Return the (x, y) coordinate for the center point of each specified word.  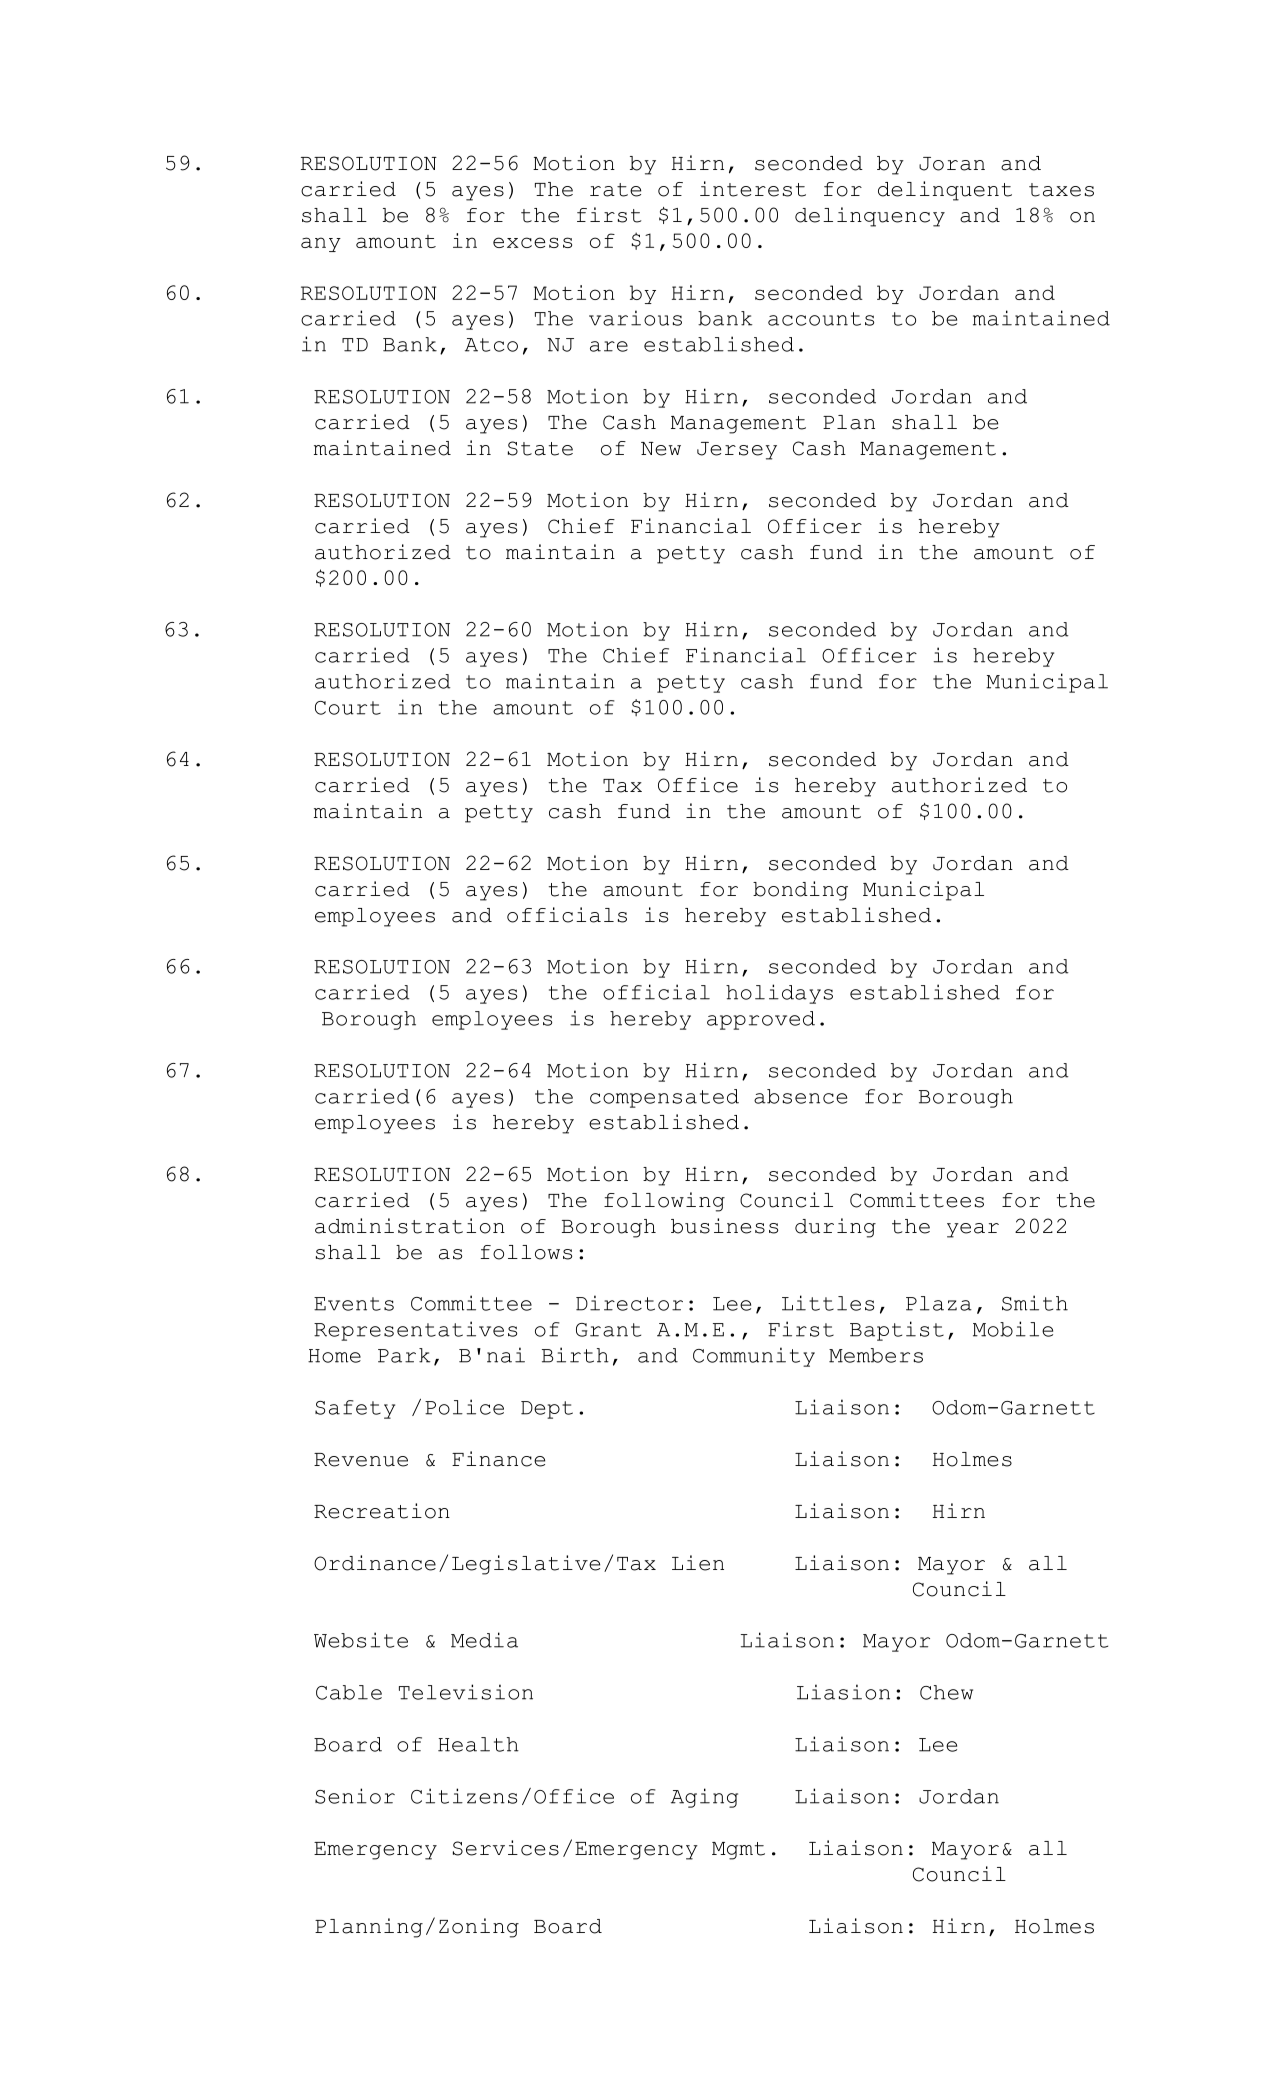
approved (761, 1020)
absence (800, 1096)
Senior (355, 1796)
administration (410, 1226)
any (321, 244)
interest (753, 189)
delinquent (945, 191)
